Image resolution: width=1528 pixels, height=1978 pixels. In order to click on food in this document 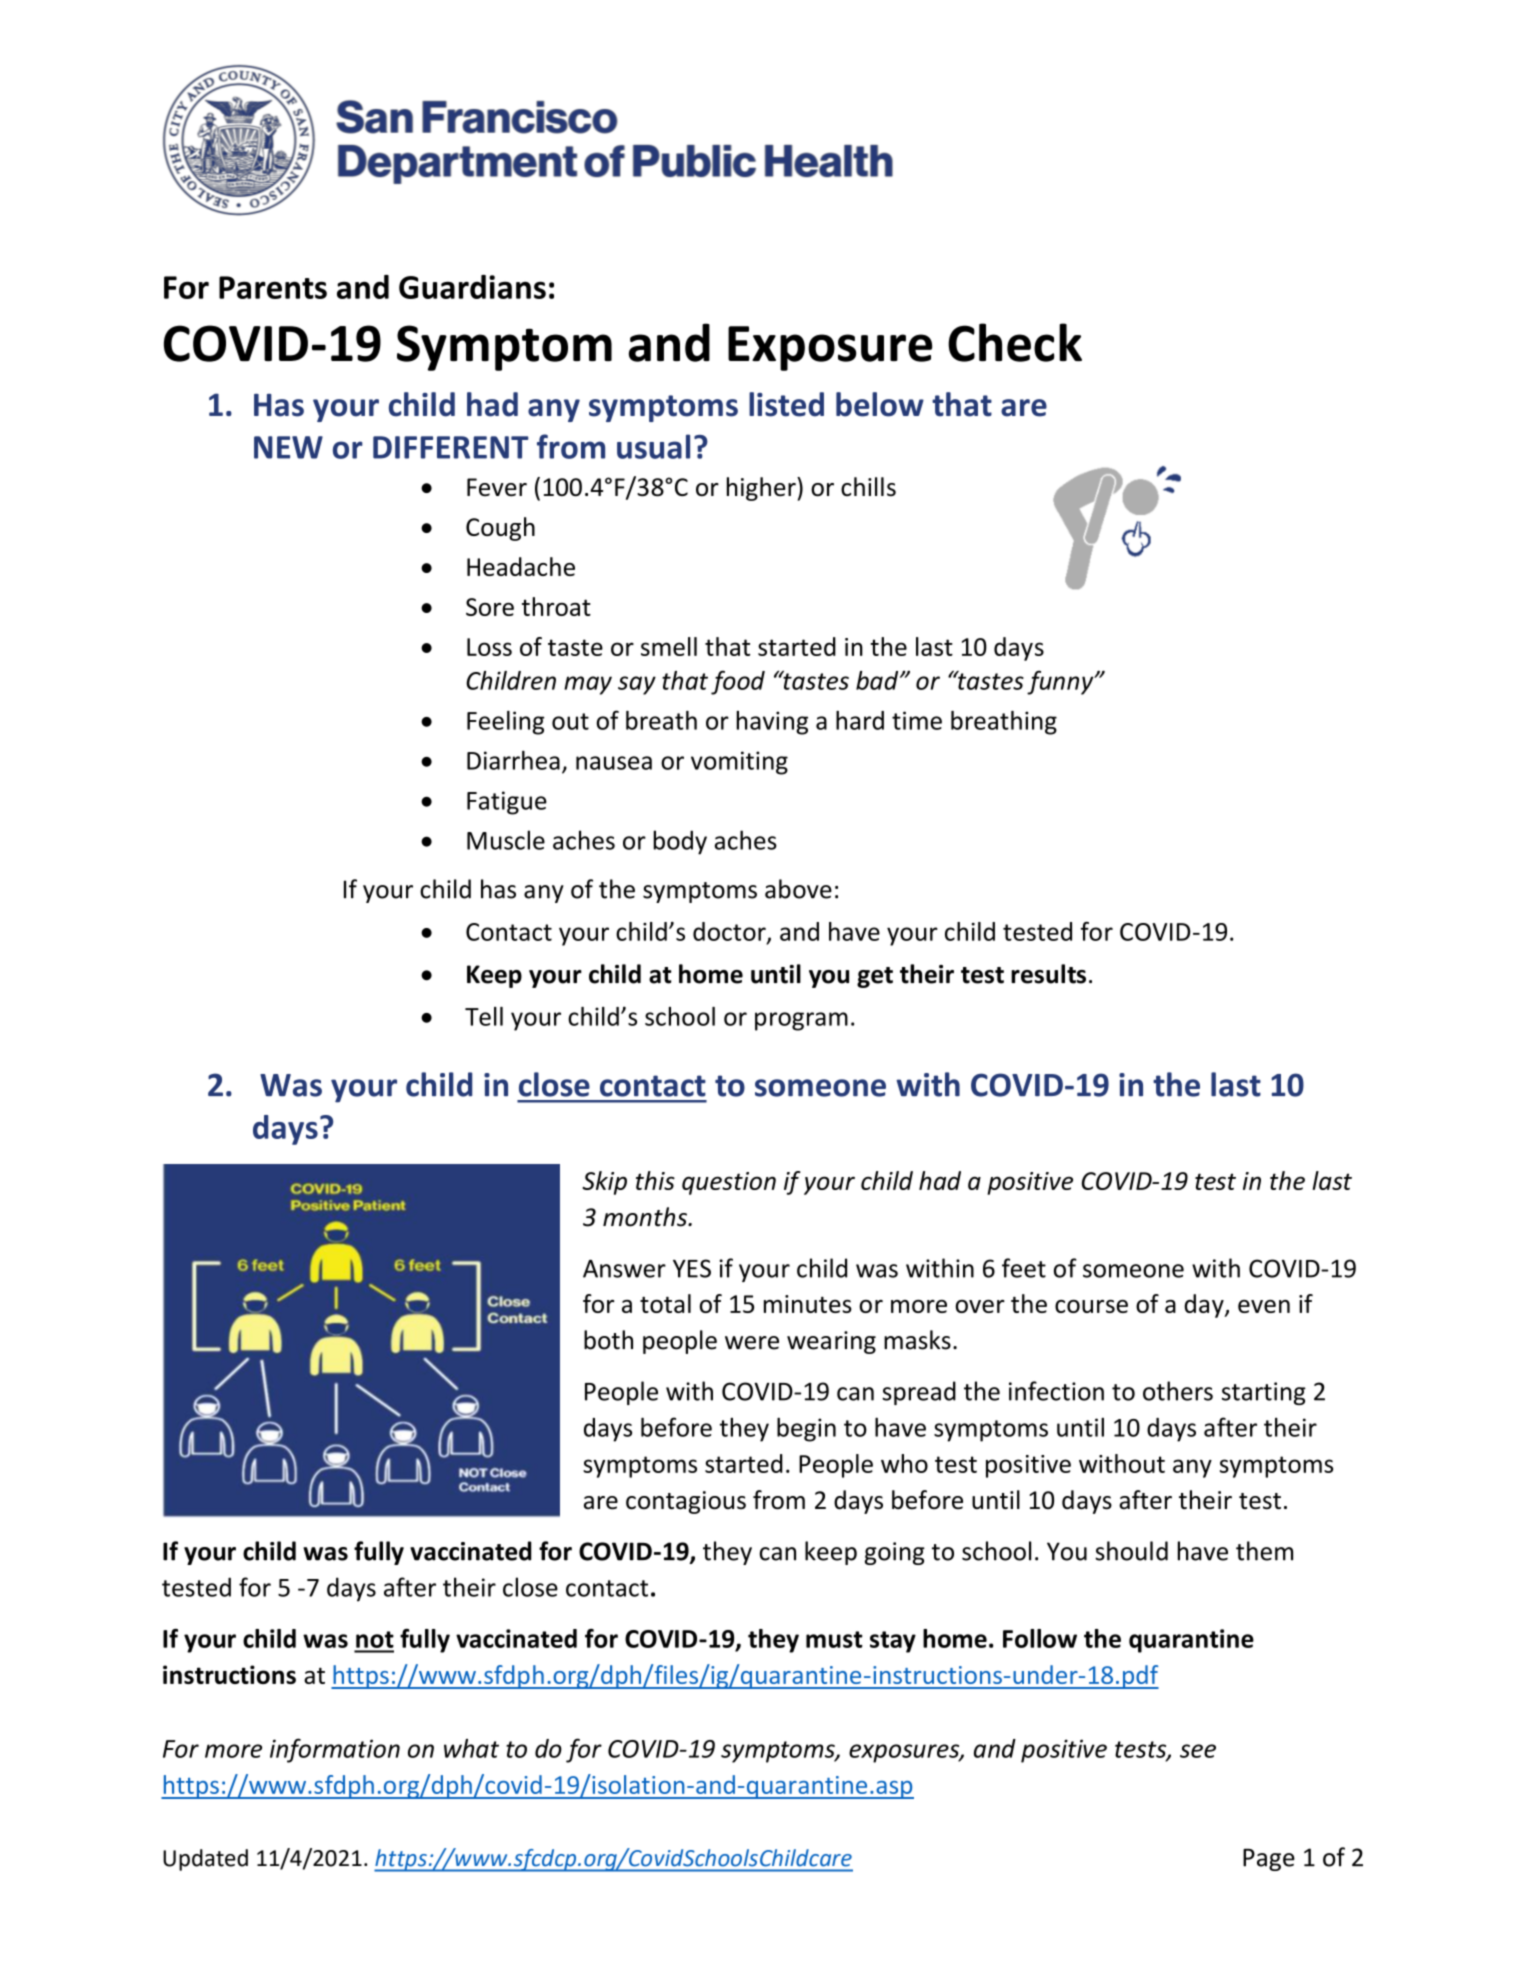, I will do `click(738, 682)`.
